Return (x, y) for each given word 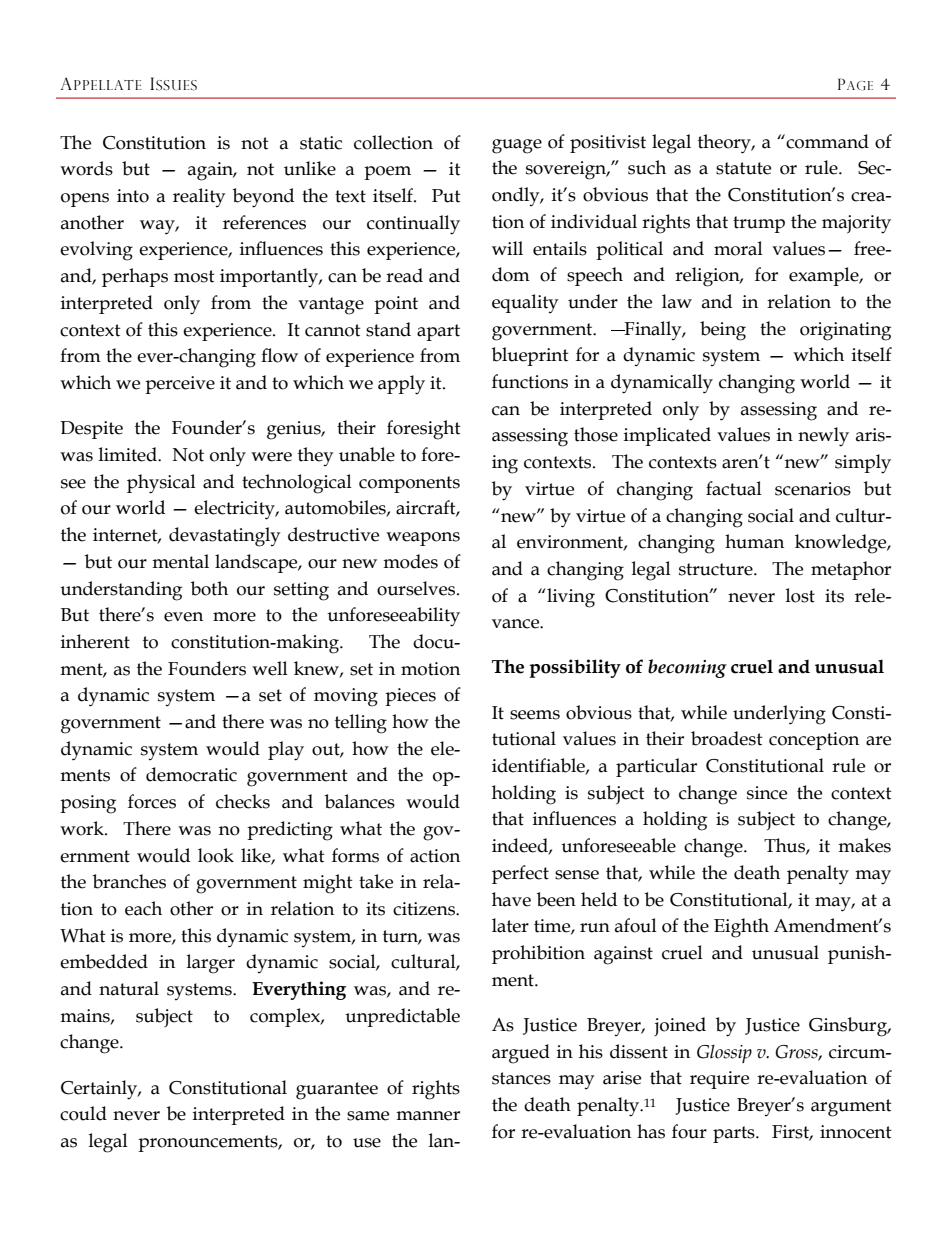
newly (823, 437)
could (83, 1113)
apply (401, 385)
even (183, 617)
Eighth (741, 928)
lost (800, 595)
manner (428, 1116)
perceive (180, 385)
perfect (520, 874)
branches (129, 881)
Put (446, 196)
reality (199, 197)
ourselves (417, 588)
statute (743, 168)
